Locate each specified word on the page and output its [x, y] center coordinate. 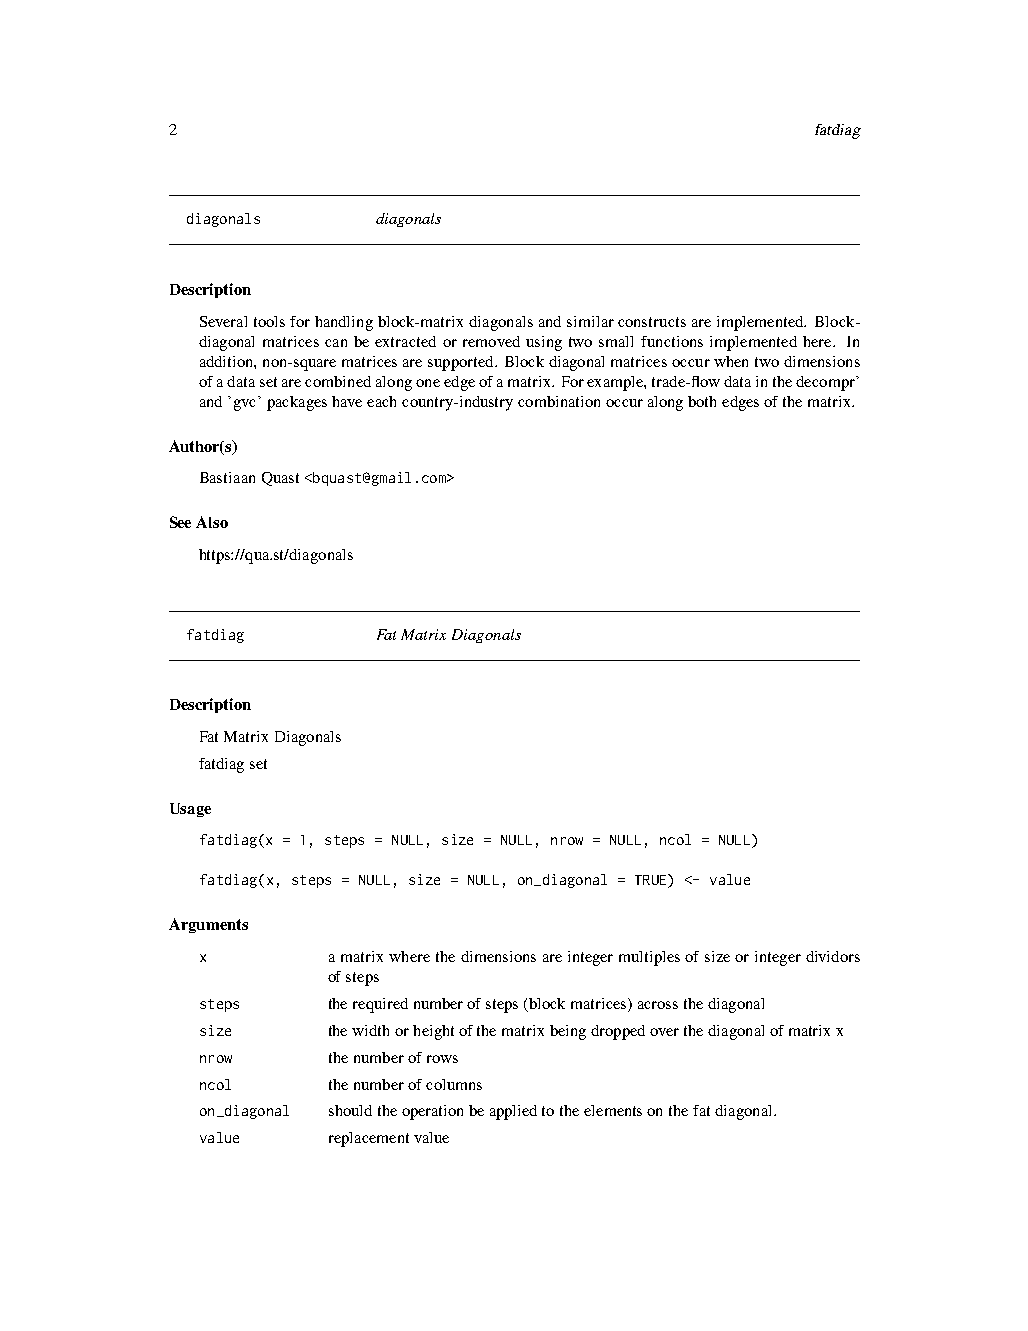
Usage [190, 810]
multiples [649, 958]
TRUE [652, 881]
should [350, 1110]
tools [269, 321]
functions [672, 341]
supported [462, 363]
